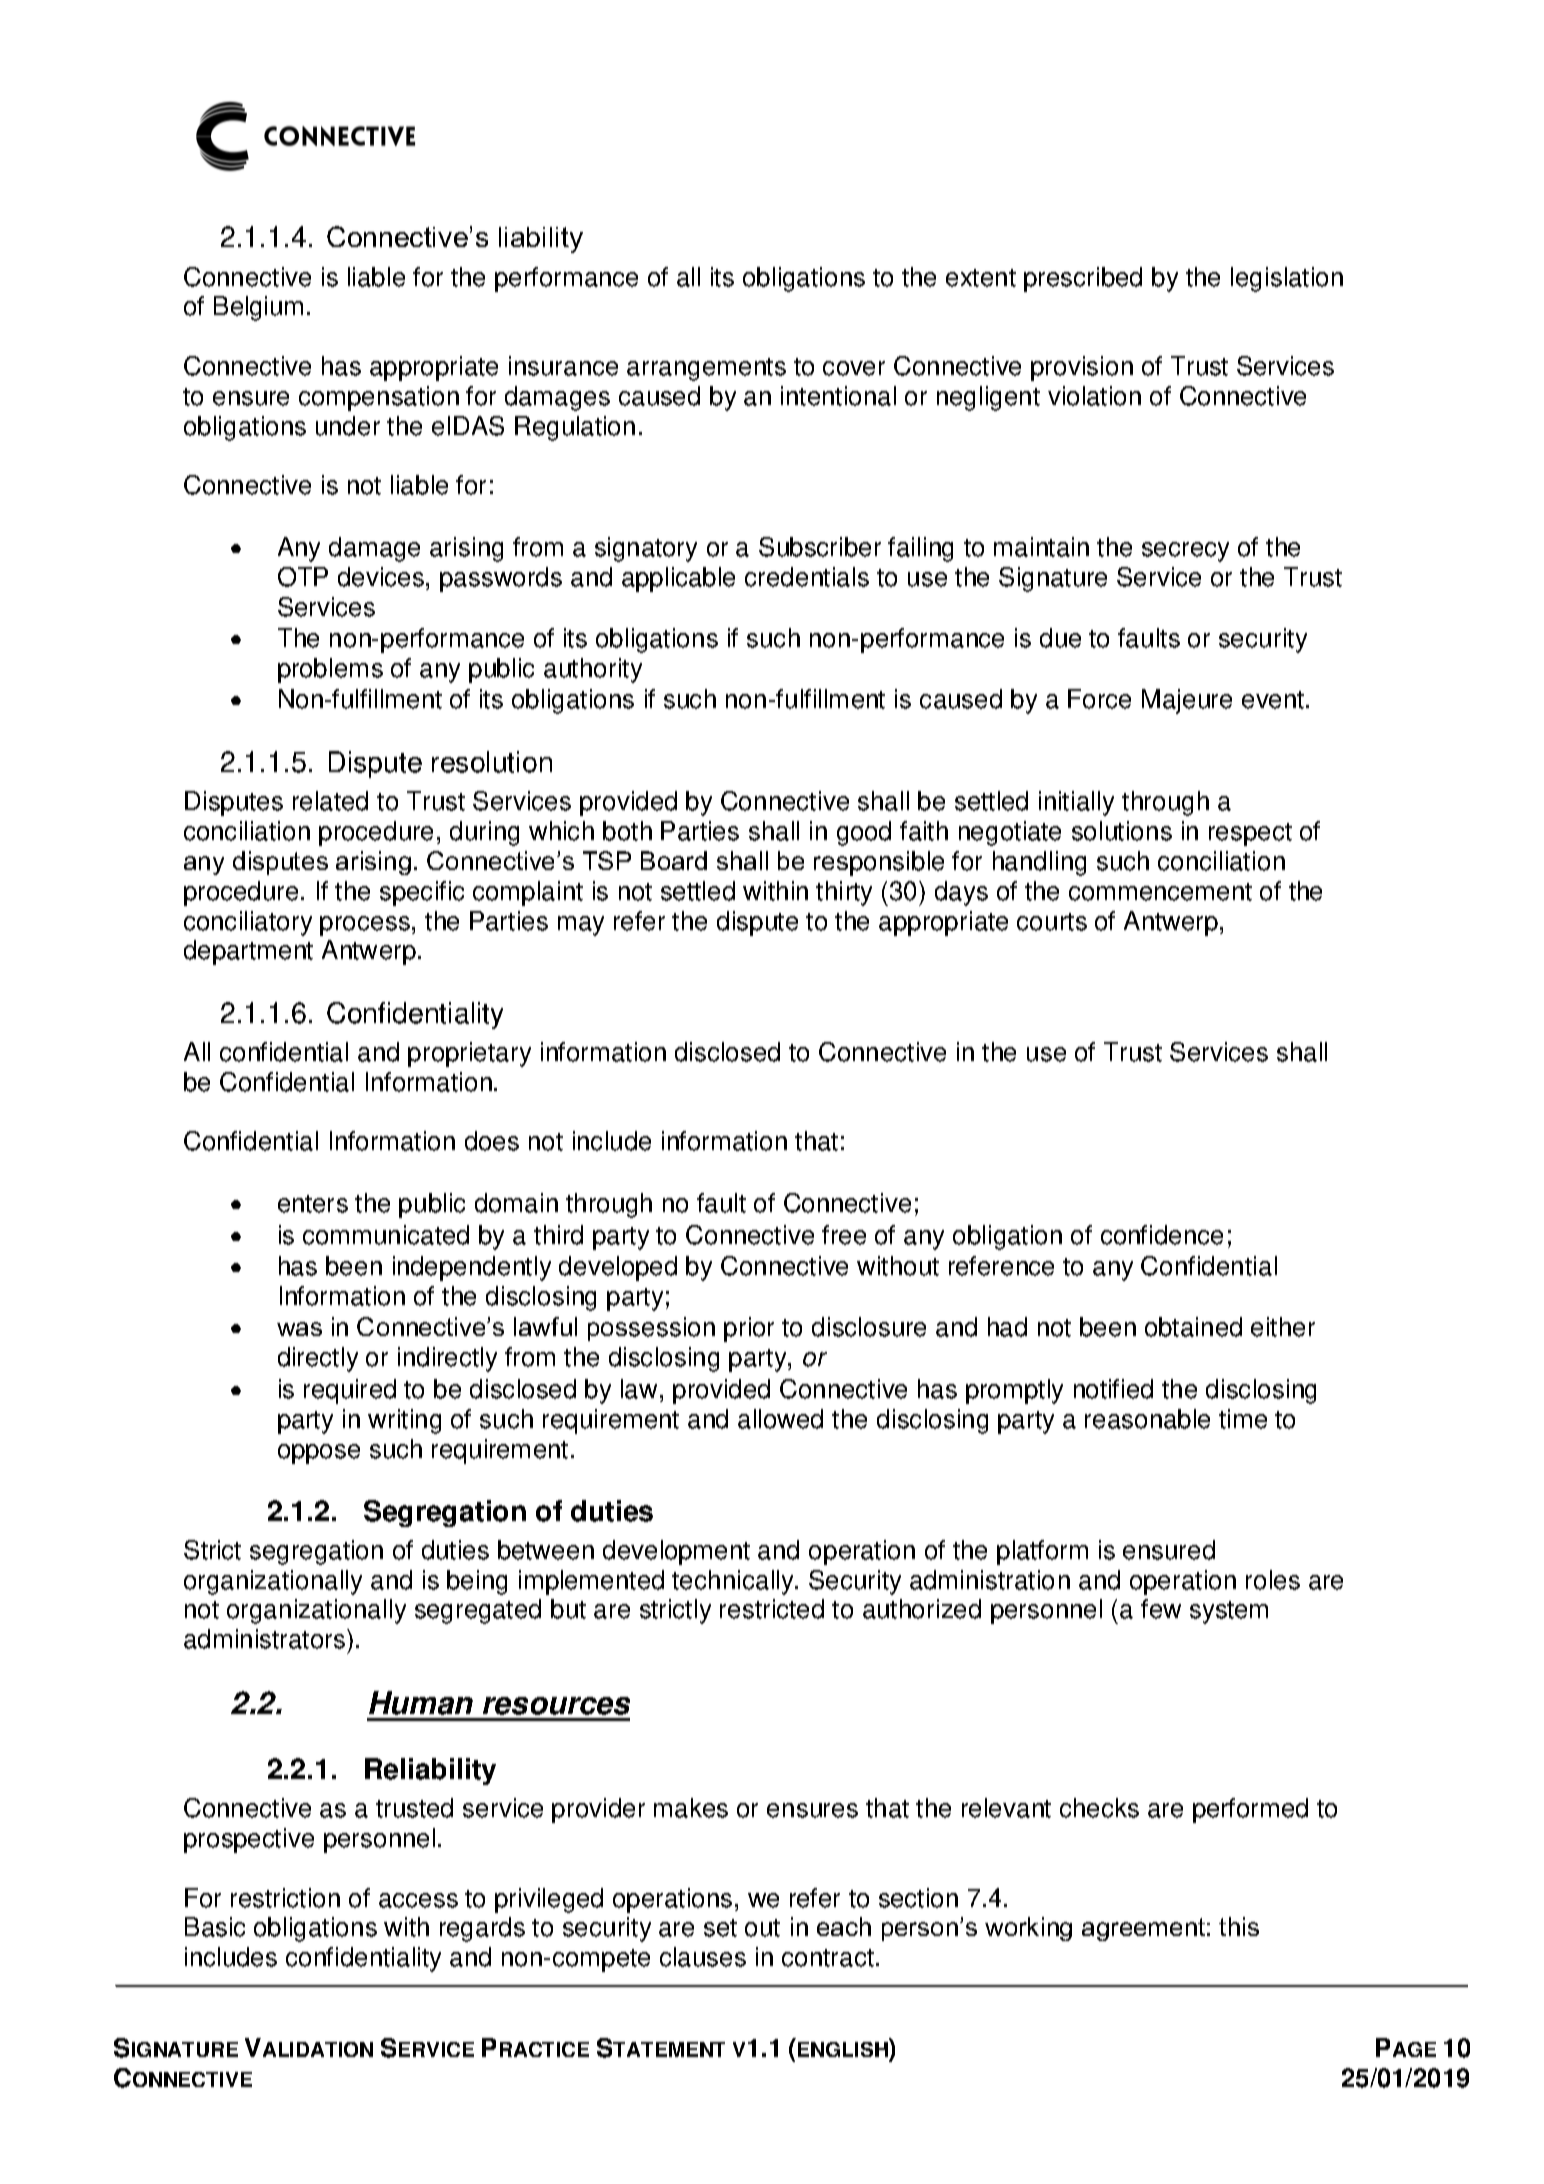 This image has width=1544, height=2184. What do you see at coordinates (313, 1204) in the image?
I see `enters` at bounding box center [313, 1204].
